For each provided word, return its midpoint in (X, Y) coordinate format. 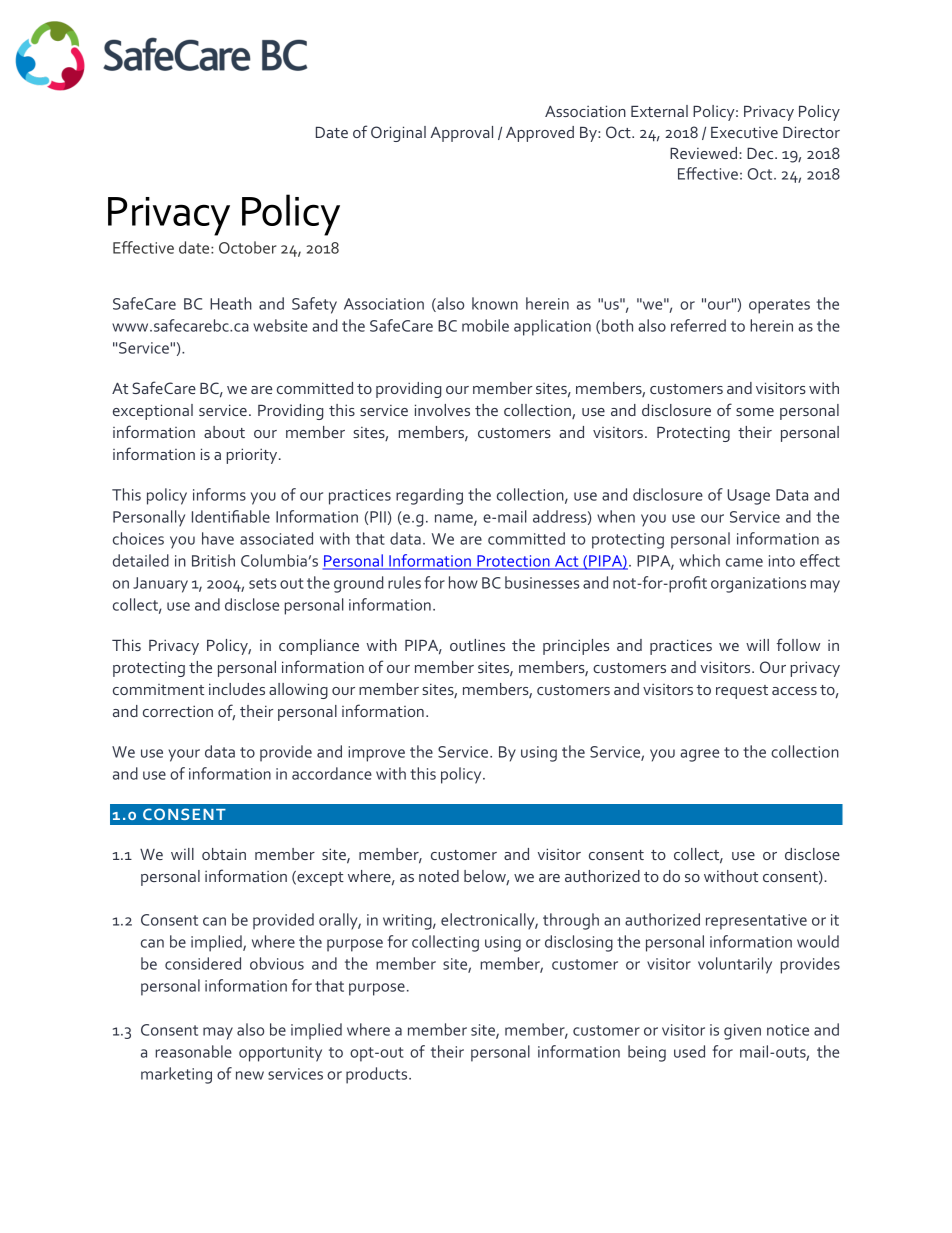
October (248, 247)
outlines (477, 645)
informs (219, 494)
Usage (748, 497)
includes (237, 689)
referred (698, 325)
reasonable (193, 1051)
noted (439, 876)
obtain (224, 854)
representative (756, 922)
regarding (429, 496)
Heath (231, 303)
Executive (744, 132)
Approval (461, 134)
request (742, 692)
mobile (485, 325)
